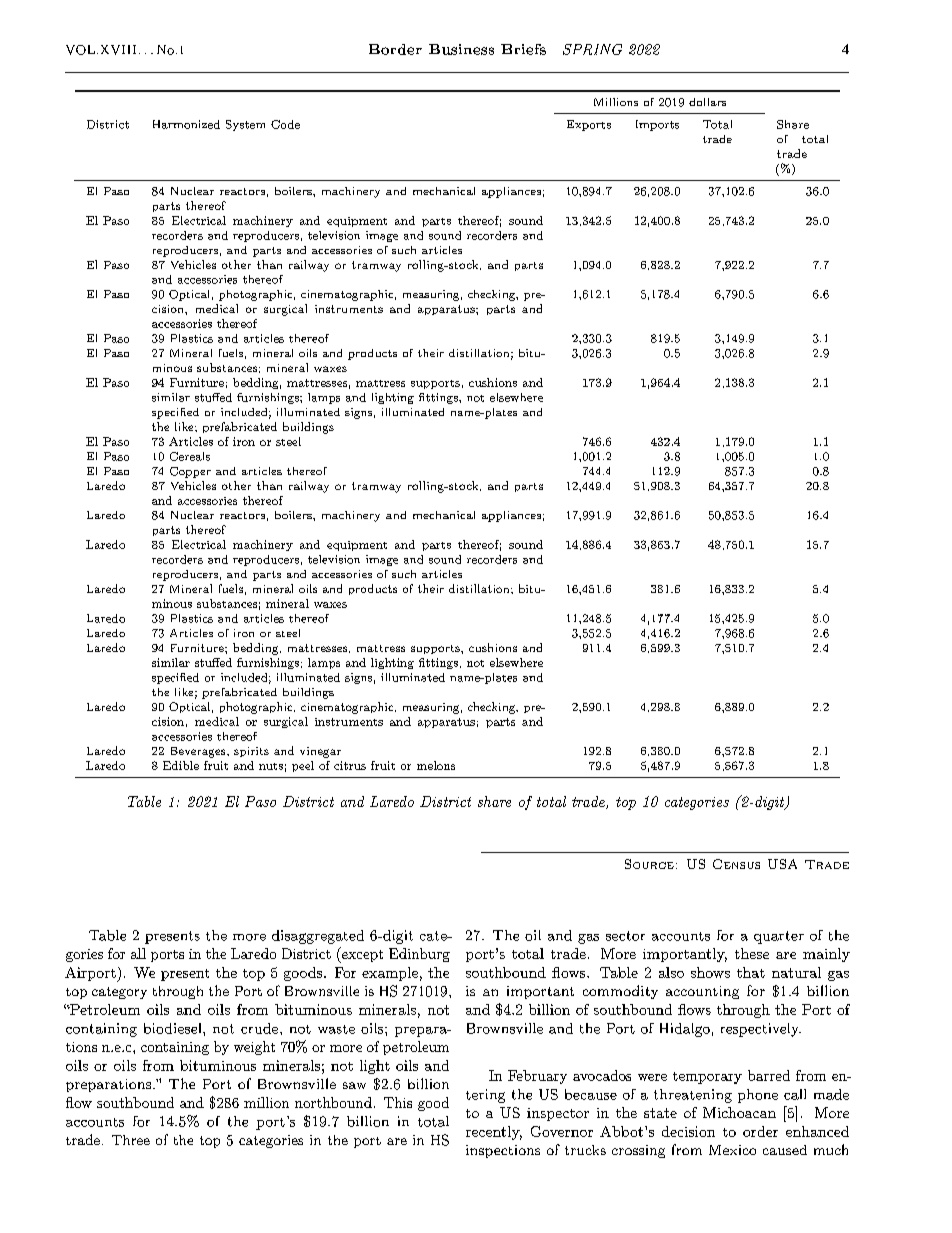 This screenshot has width=952, height=1233. Describe the element at coordinates (350, 765) in the screenshot. I see `citrus` at that location.
